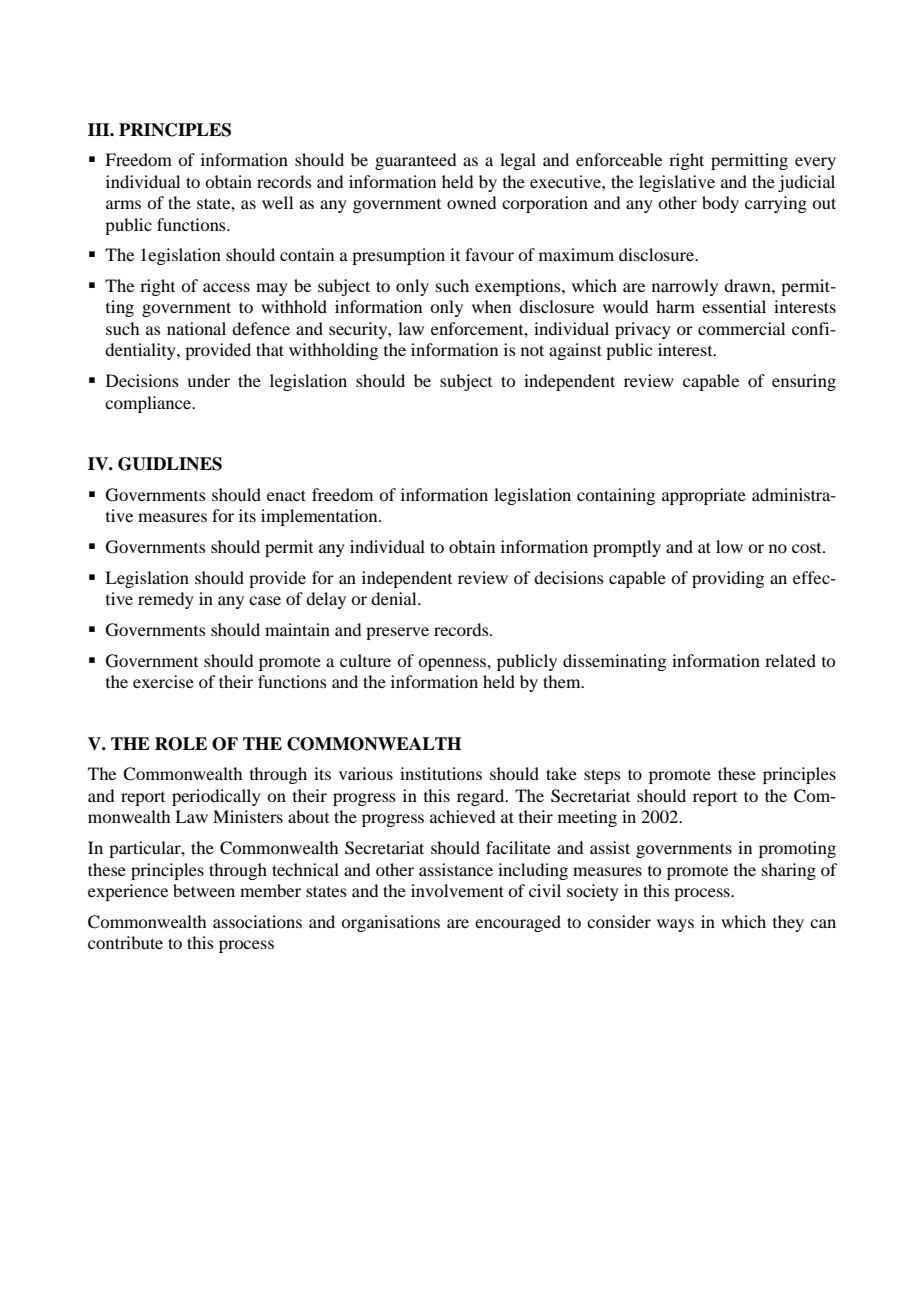  I want to click on body, so click(720, 204).
